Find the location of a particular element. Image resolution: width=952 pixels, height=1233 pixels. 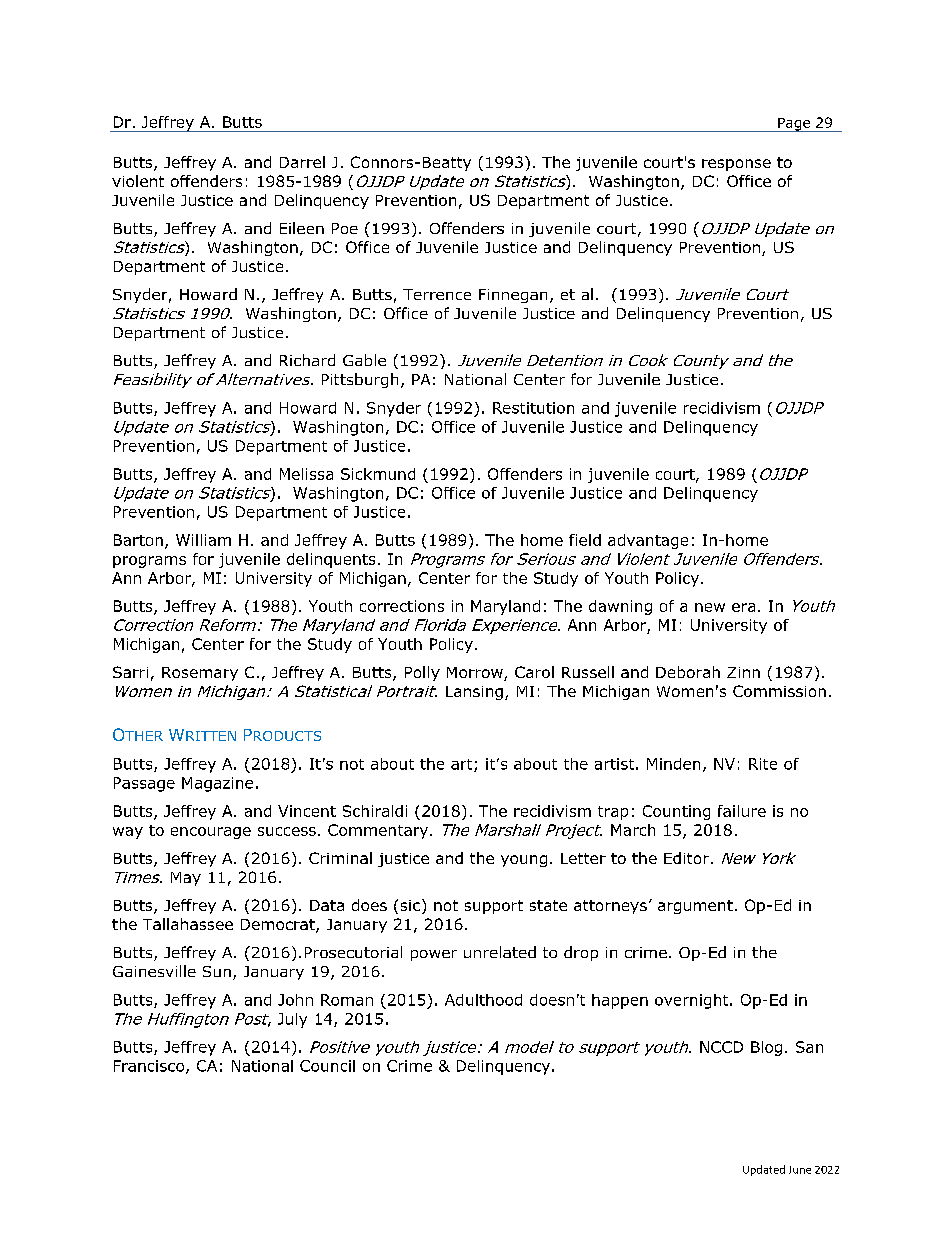

Poe is located at coordinates (345, 228).
